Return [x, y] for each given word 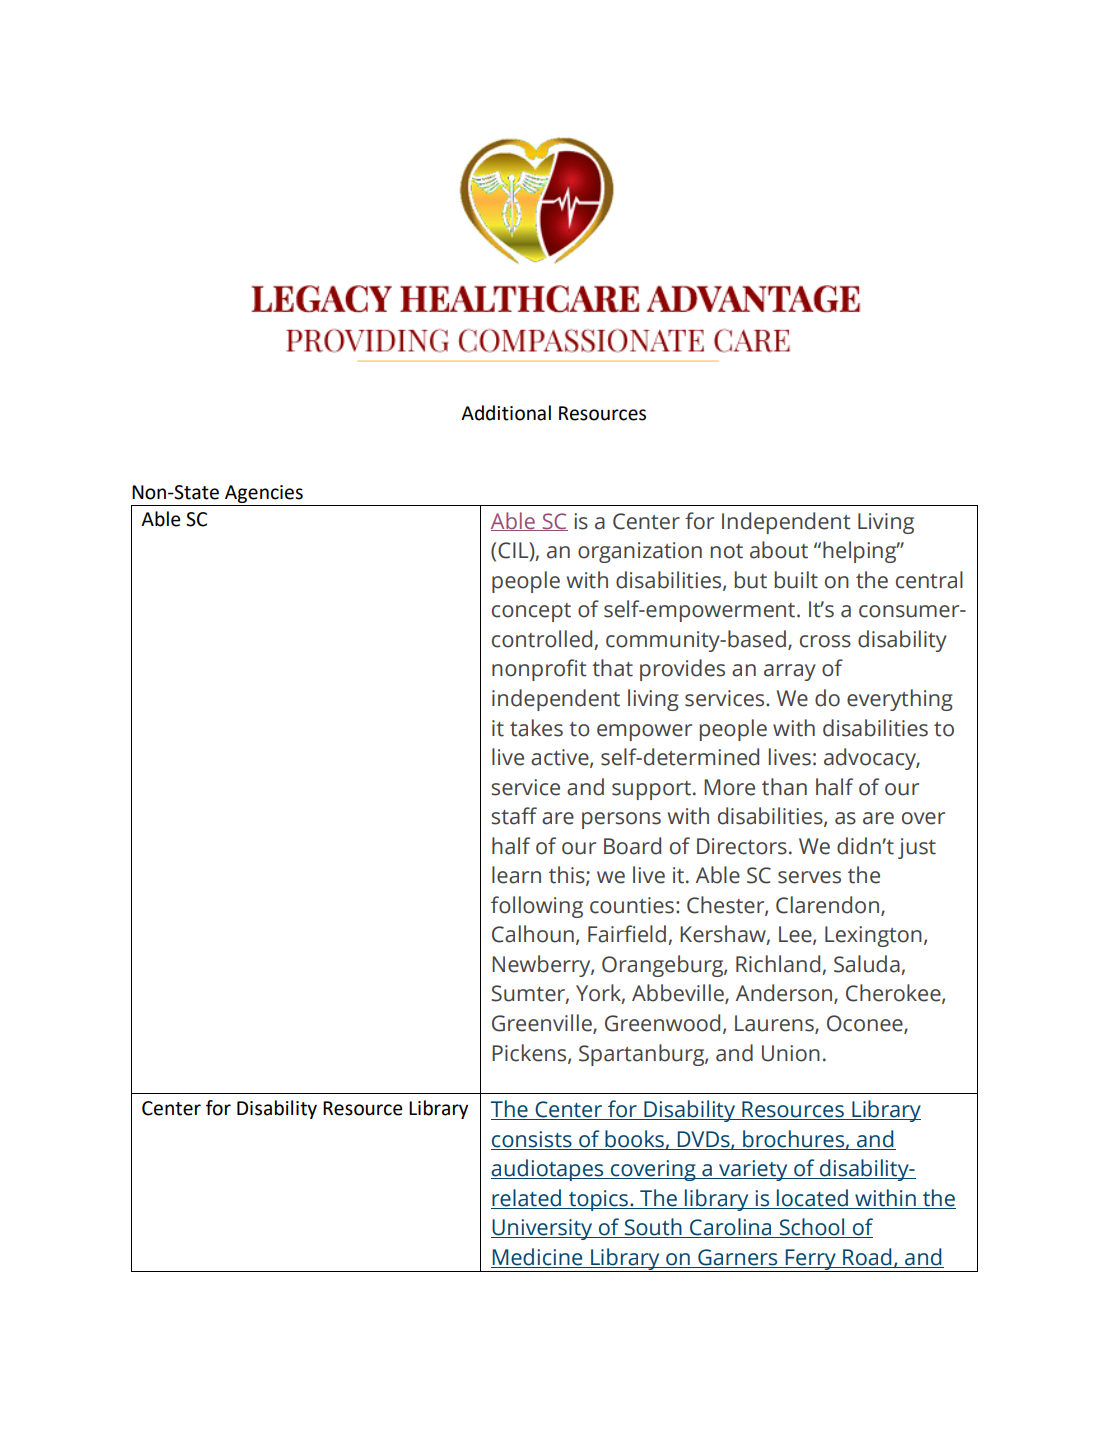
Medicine [538, 1258]
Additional [506, 413]
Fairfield [628, 935]
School [812, 1228]
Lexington [873, 936]
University [543, 1229]
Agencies [264, 494]
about [779, 550]
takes [536, 728]
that [612, 668]
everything [900, 700]
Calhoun [533, 934]
